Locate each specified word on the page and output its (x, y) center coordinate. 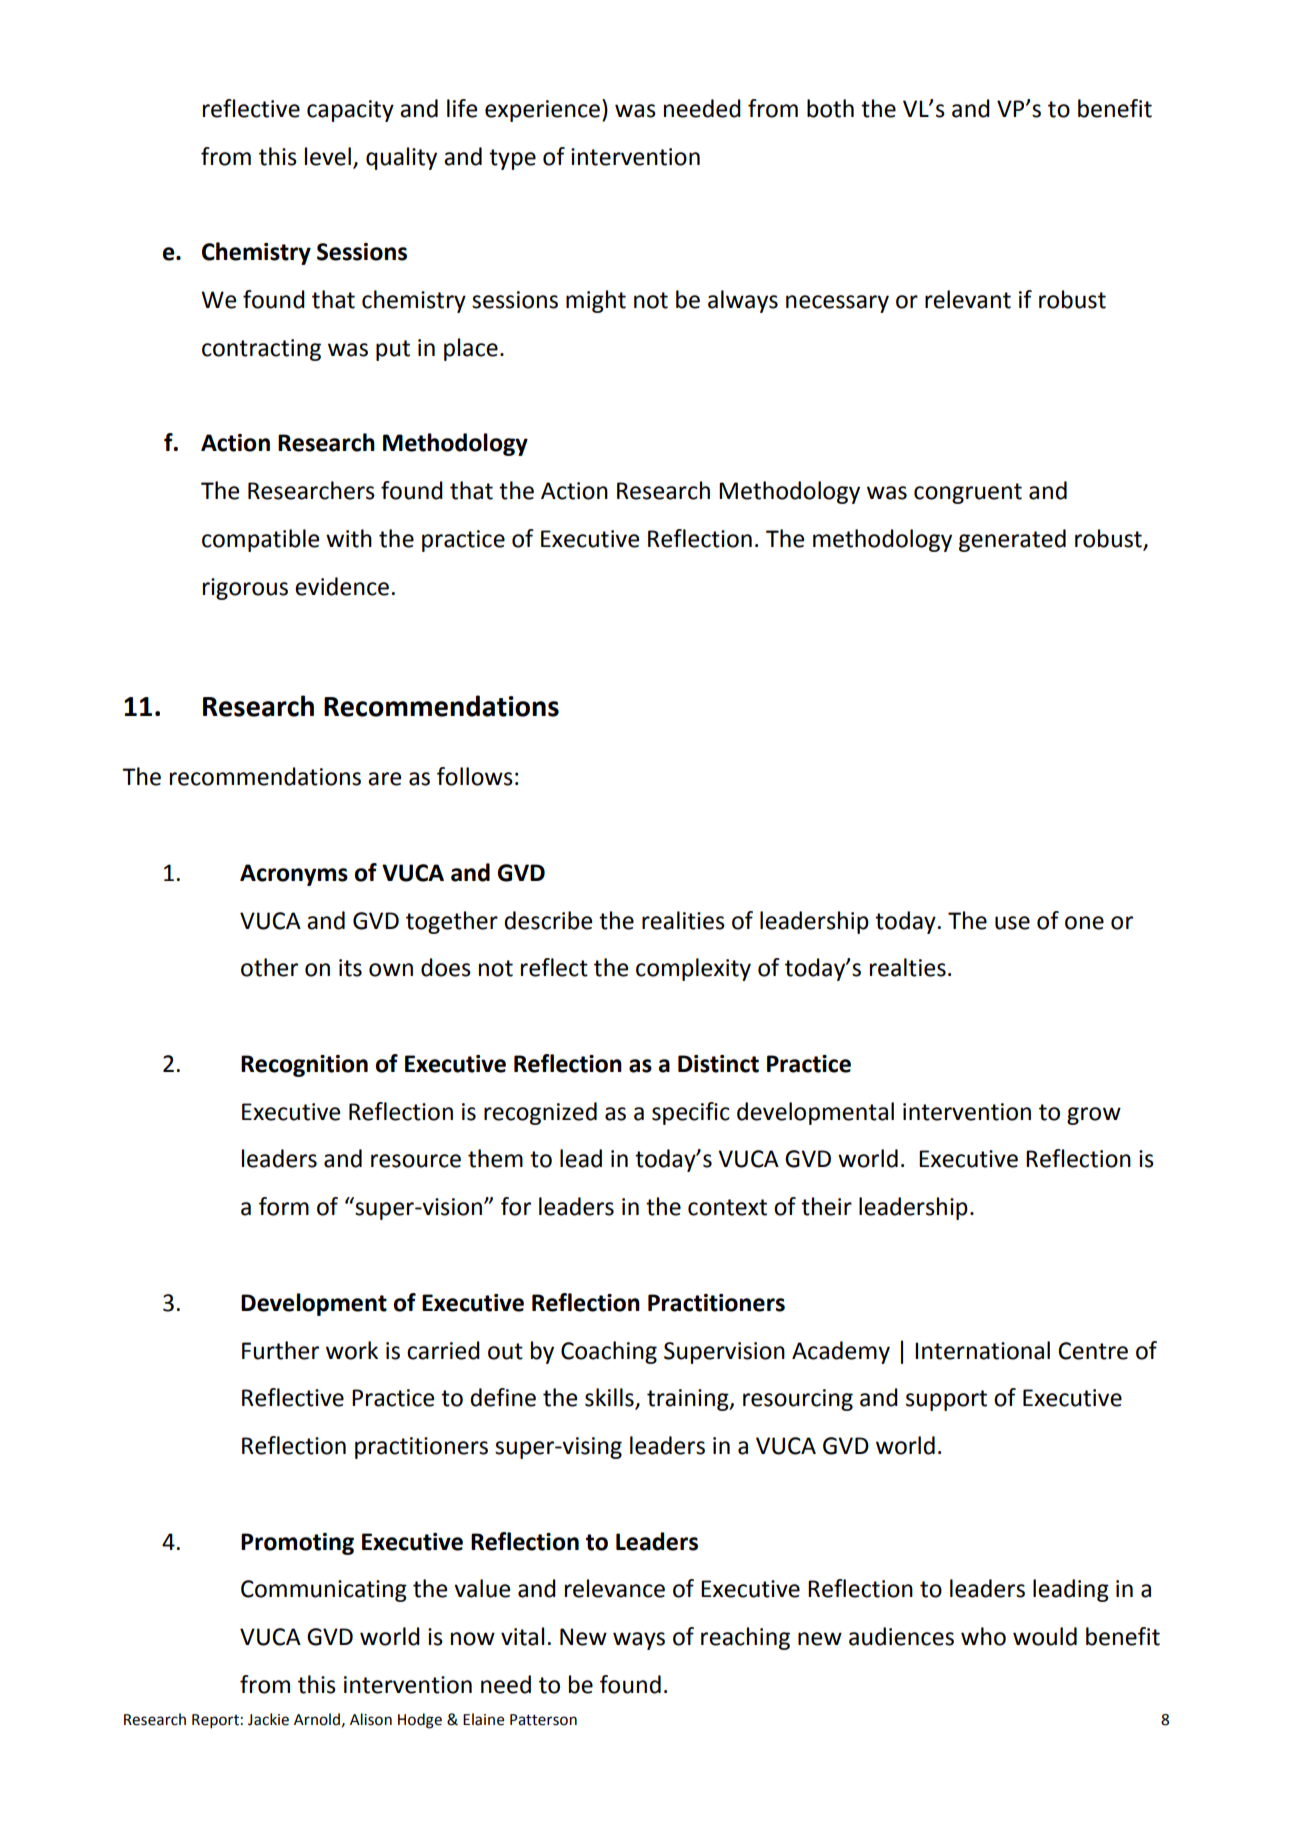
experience (542, 111)
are (384, 779)
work (352, 1350)
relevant (968, 299)
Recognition (304, 1066)
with (349, 538)
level (328, 156)
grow (1094, 1116)
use (1012, 923)
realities (683, 920)
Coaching (609, 1352)
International (982, 1350)
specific (691, 1113)
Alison (371, 1719)
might (596, 301)
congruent (968, 493)
